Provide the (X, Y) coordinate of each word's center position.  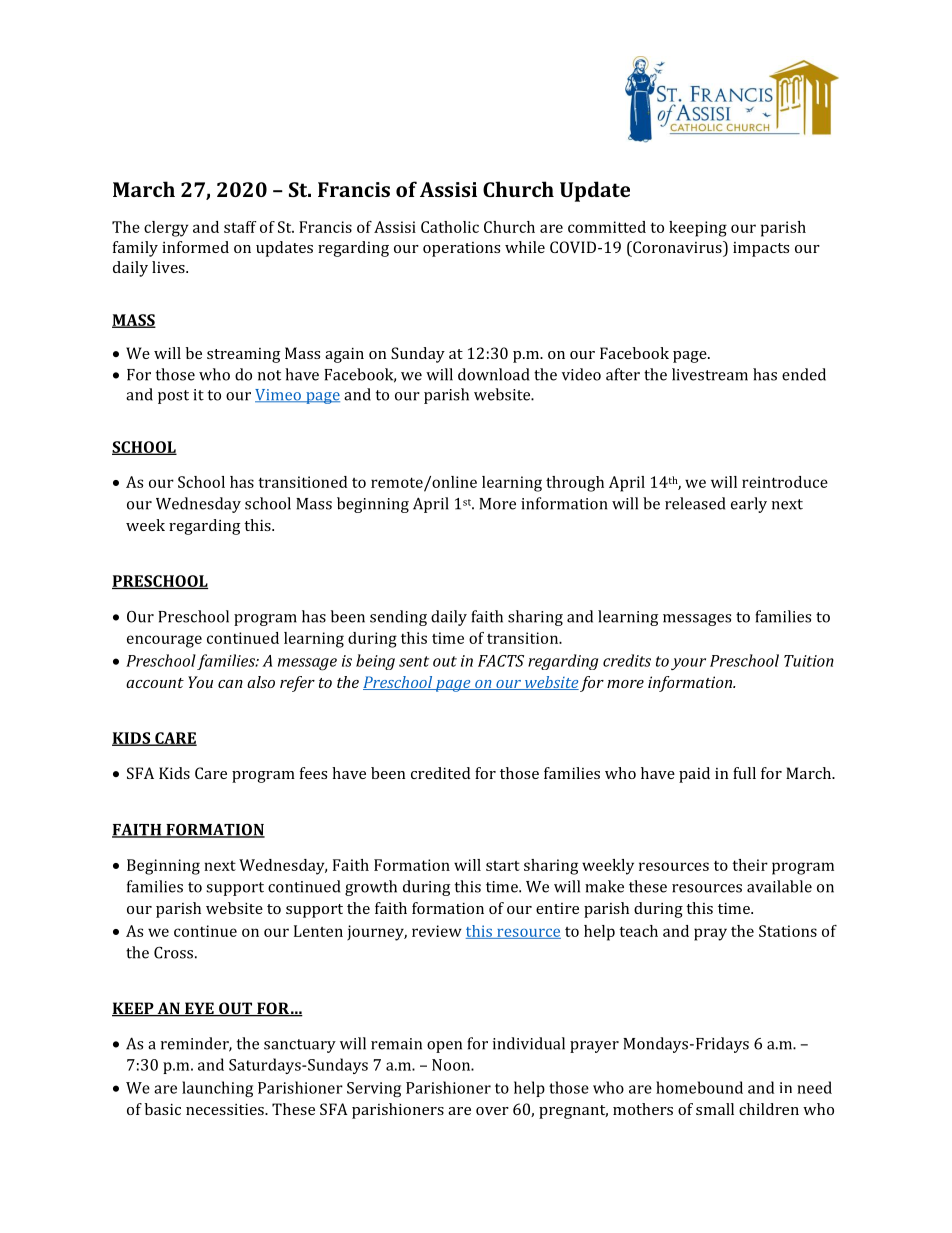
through (575, 484)
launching (217, 1089)
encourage (164, 641)
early (749, 505)
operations (461, 249)
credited (440, 773)
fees (313, 773)
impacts (761, 249)
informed (195, 247)
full (744, 773)
